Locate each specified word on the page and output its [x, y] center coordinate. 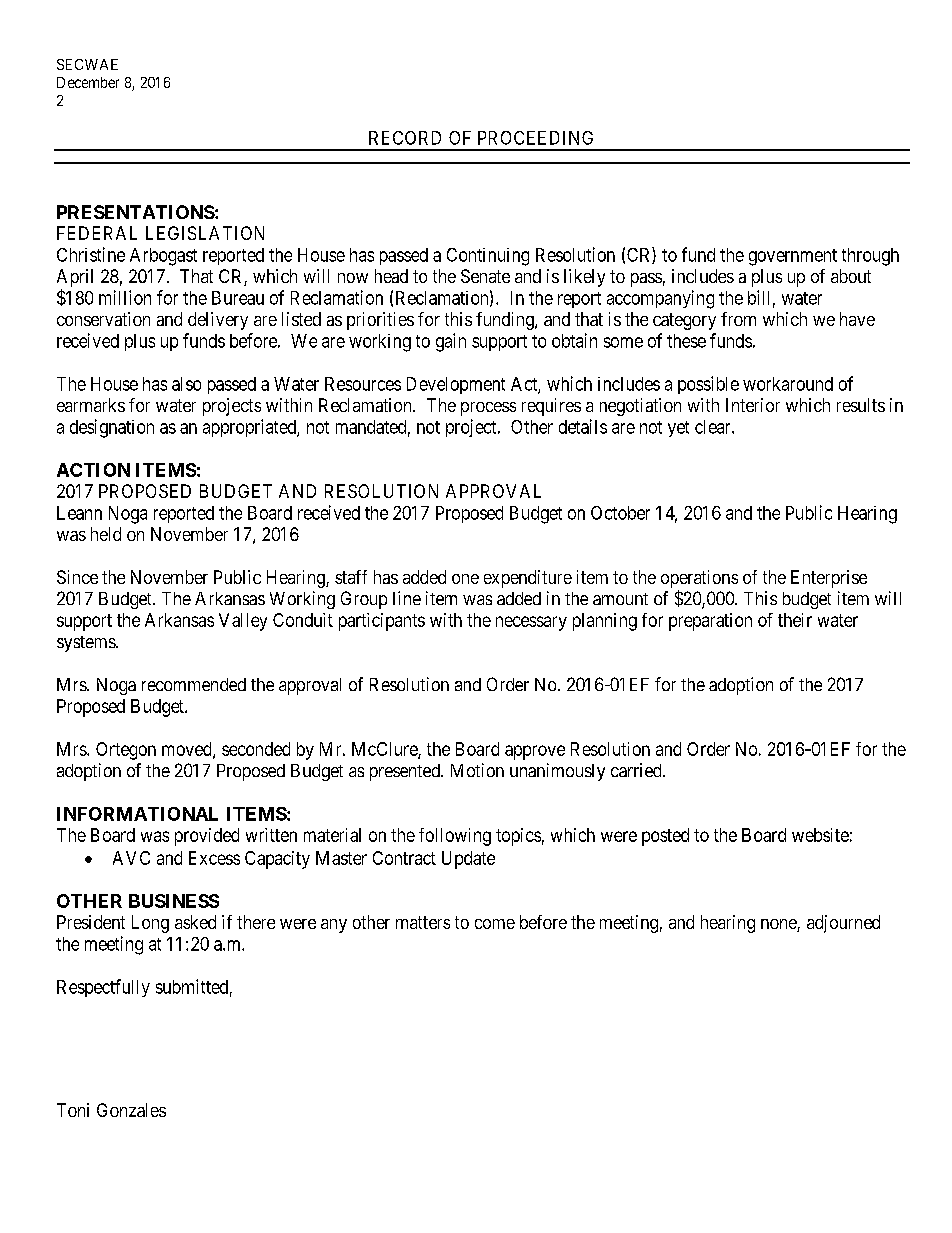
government [793, 257]
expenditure [528, 579]
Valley [243, 622]
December [88, 82]
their [795, 620]
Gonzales [131, 1110]
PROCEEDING [535, 138]
